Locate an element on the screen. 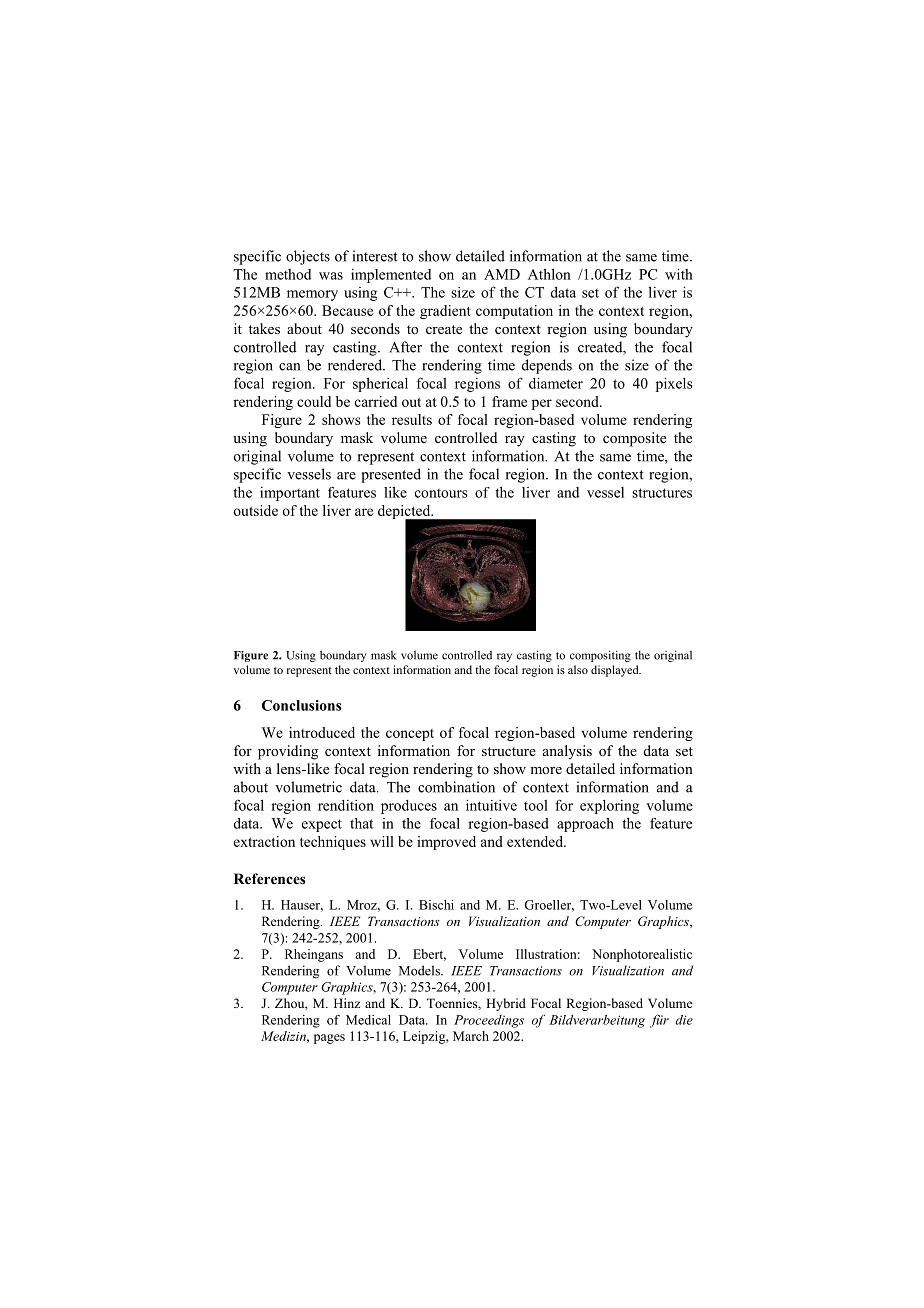 This screenshot has width=924, height=1308. expect is located at coordinates (322, 825).
